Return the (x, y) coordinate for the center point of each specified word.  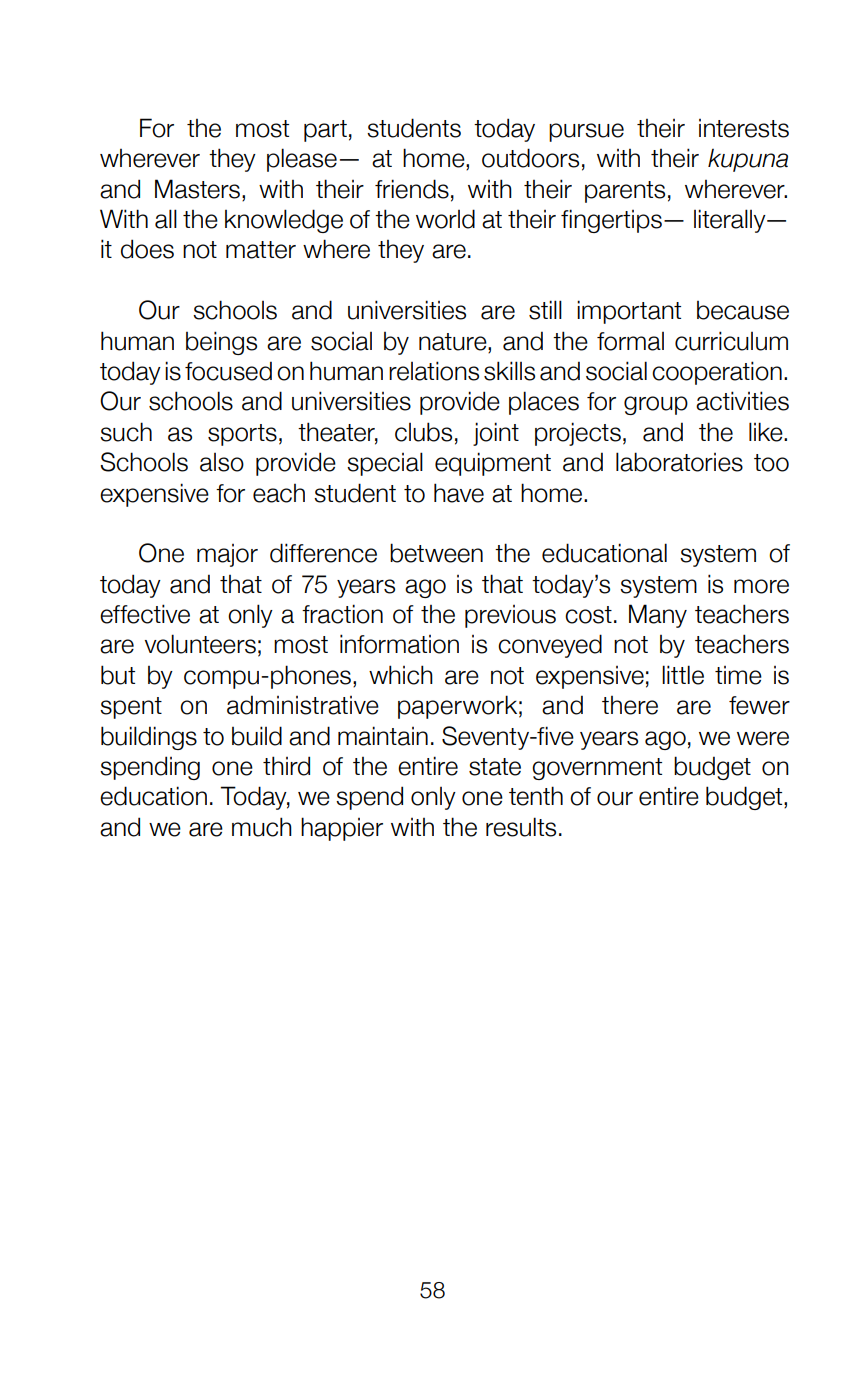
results (521, 827)
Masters (197, 189)
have (459, 493)
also (222, 462)
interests (744, 128)
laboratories (679, 462)
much (262, 827)
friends (412, 189)
